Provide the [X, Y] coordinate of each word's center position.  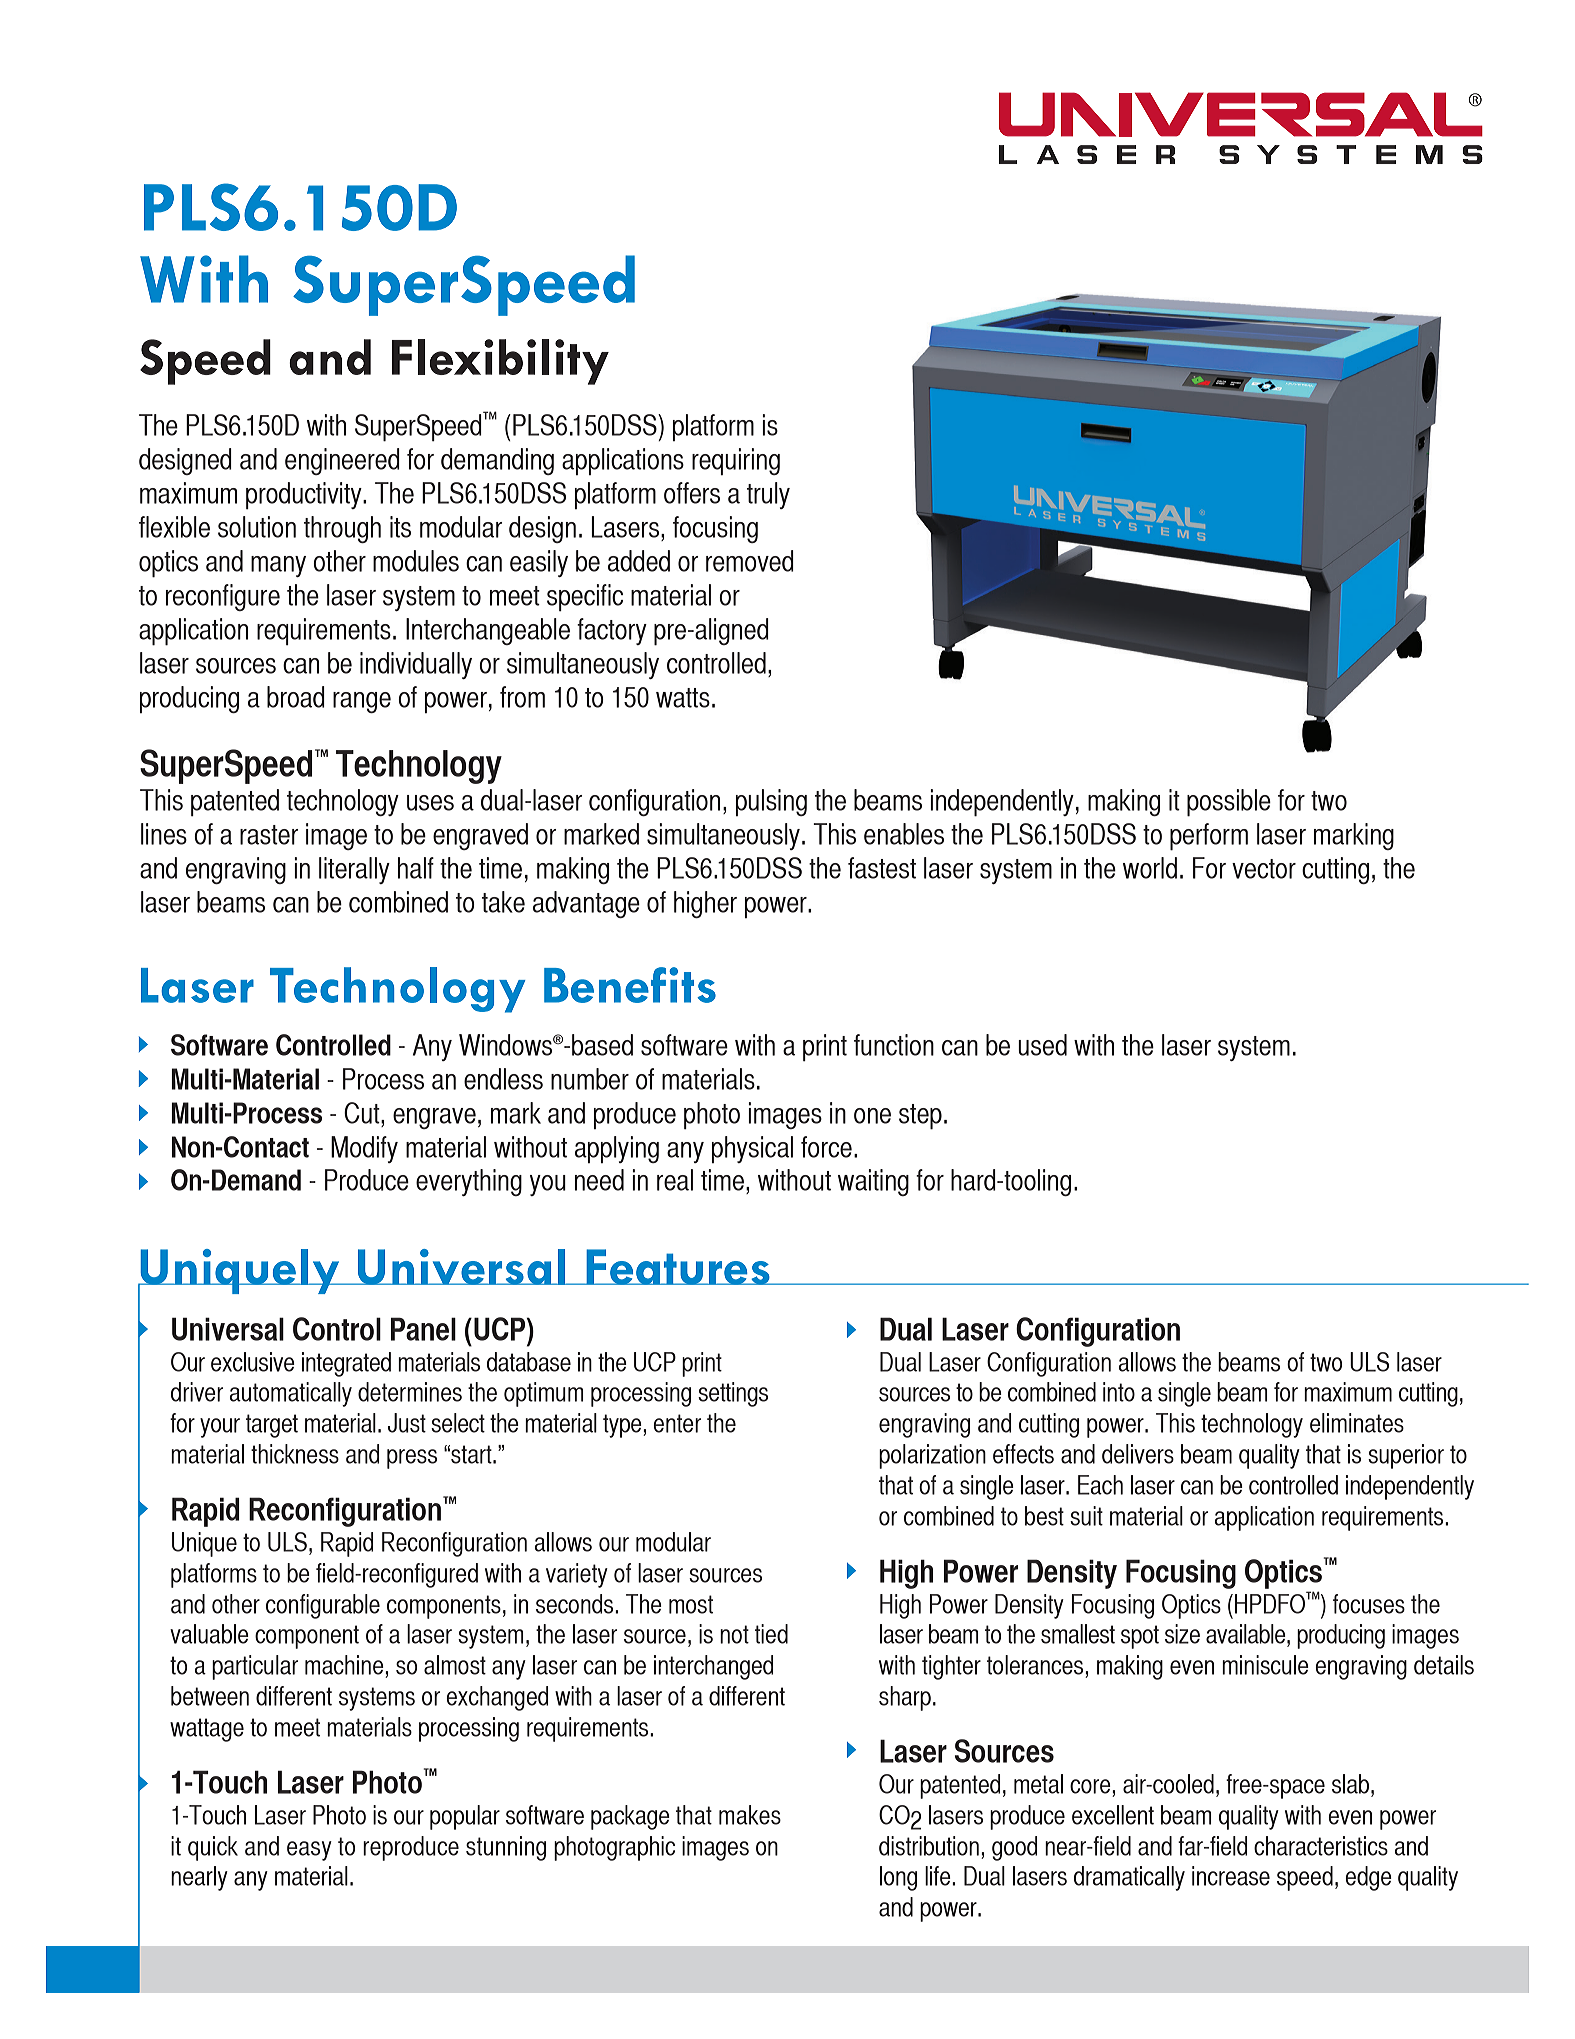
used [1042, 1045]
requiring [736, 461]
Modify [364, 1149]
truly [768, 495]
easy [309, 1851]
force [826, 1147]
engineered [342, 461]
